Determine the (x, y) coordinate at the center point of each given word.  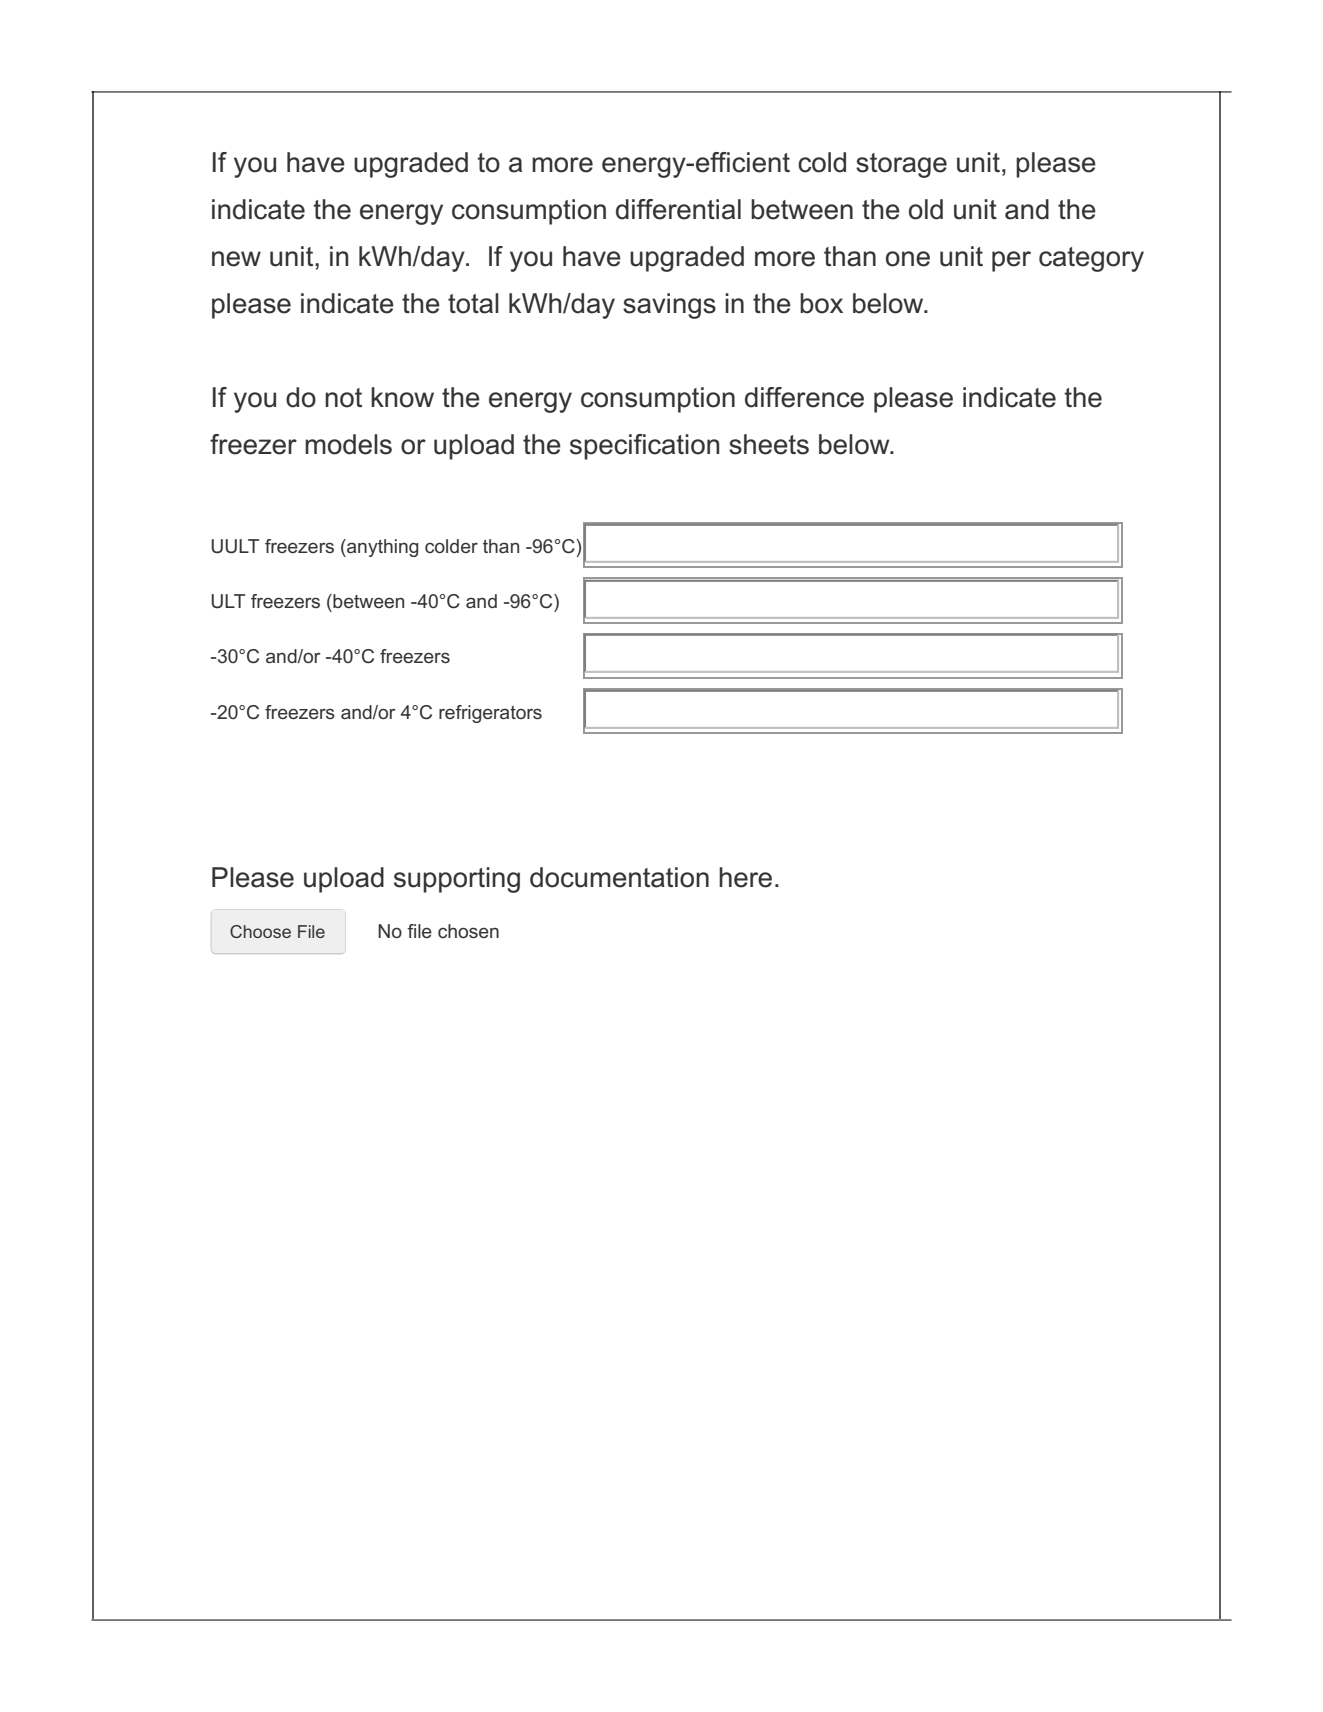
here (745, 877)
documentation (619, 877)
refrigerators (490, 714)
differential (678, 209)
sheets (769, 444)
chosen (468, 931)
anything (381, 548)
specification (644, 447)
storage (901, 165)
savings (669, 306)
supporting (457, 880)
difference (804, 397)
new (236, 259)
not (343, 398)
